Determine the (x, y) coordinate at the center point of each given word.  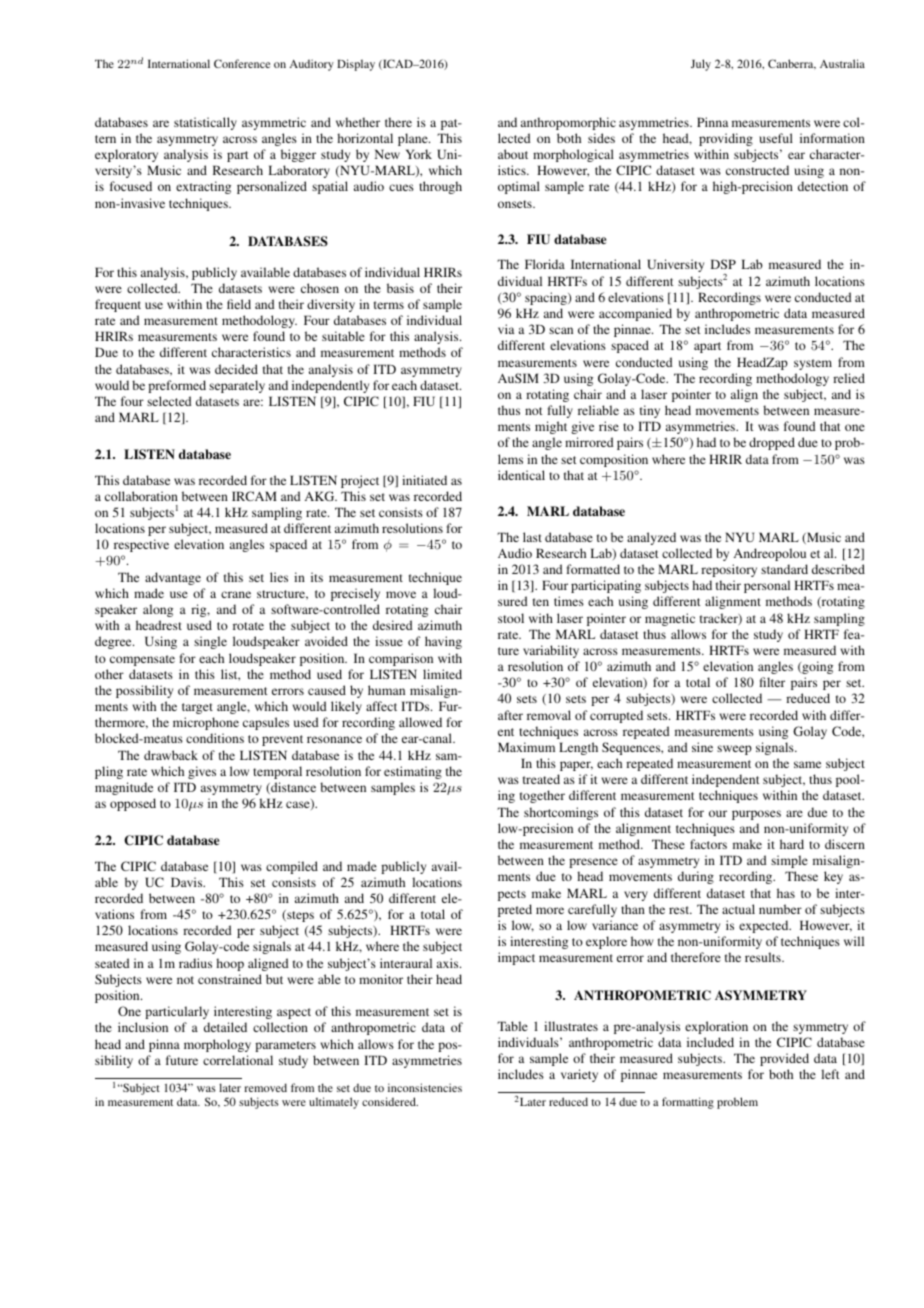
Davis (188, 882)
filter (772, 682)
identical (521, 475)
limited (442, 674)
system (813, 364)
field (239, 304)
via (506, 329)
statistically (205, 123)
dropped (772, 443)
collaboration (141, 496)
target (197, 708)
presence (593, 863)
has (786, 893)
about (513, 154)
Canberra (792, 64)
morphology (217, 1045)
